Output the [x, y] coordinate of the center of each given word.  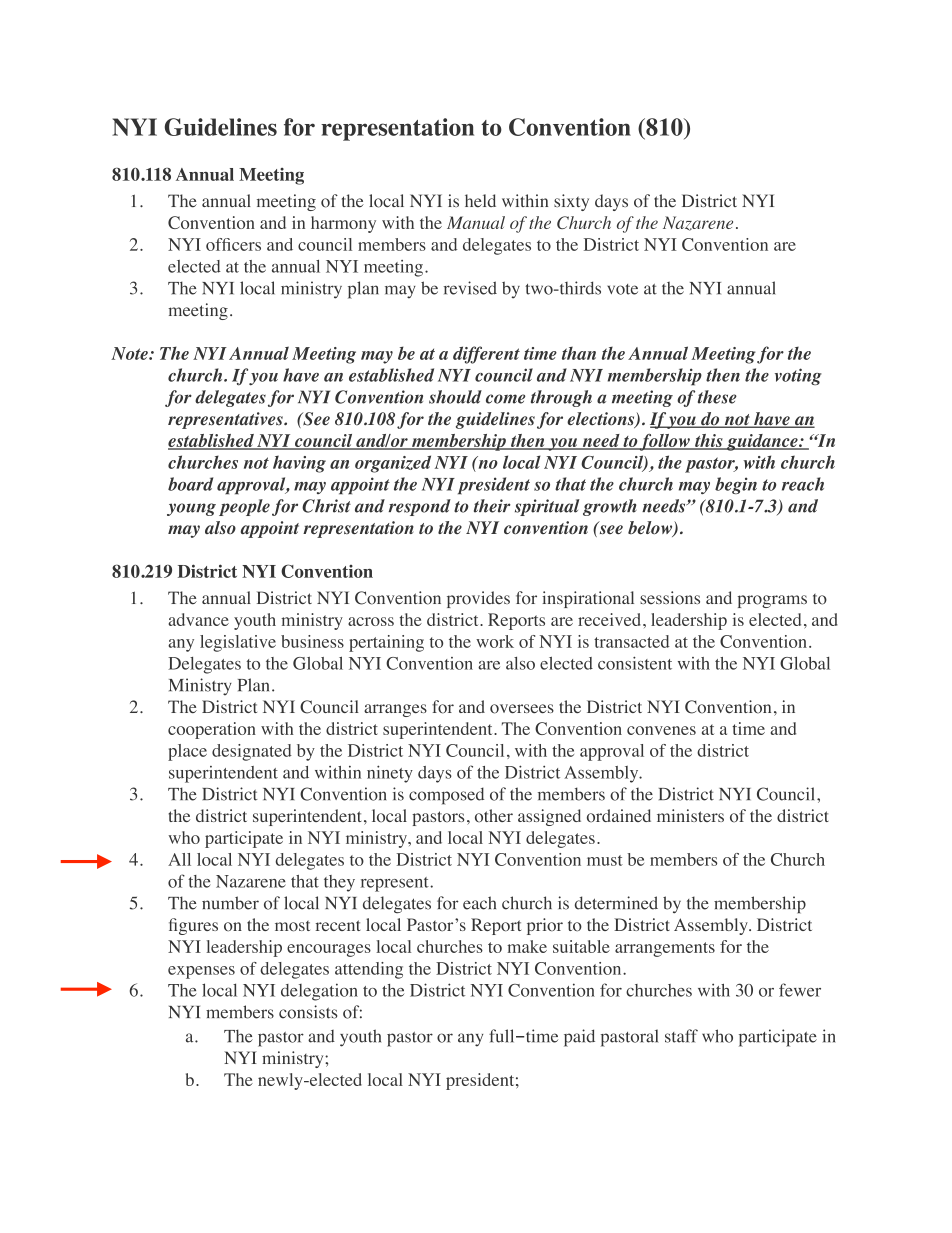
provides [478, 599]
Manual [476, 222]
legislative [238, 643]
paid [579, 1038]
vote [622, 289]
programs [772, 601]
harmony [343, 224]
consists [308, 1012]
